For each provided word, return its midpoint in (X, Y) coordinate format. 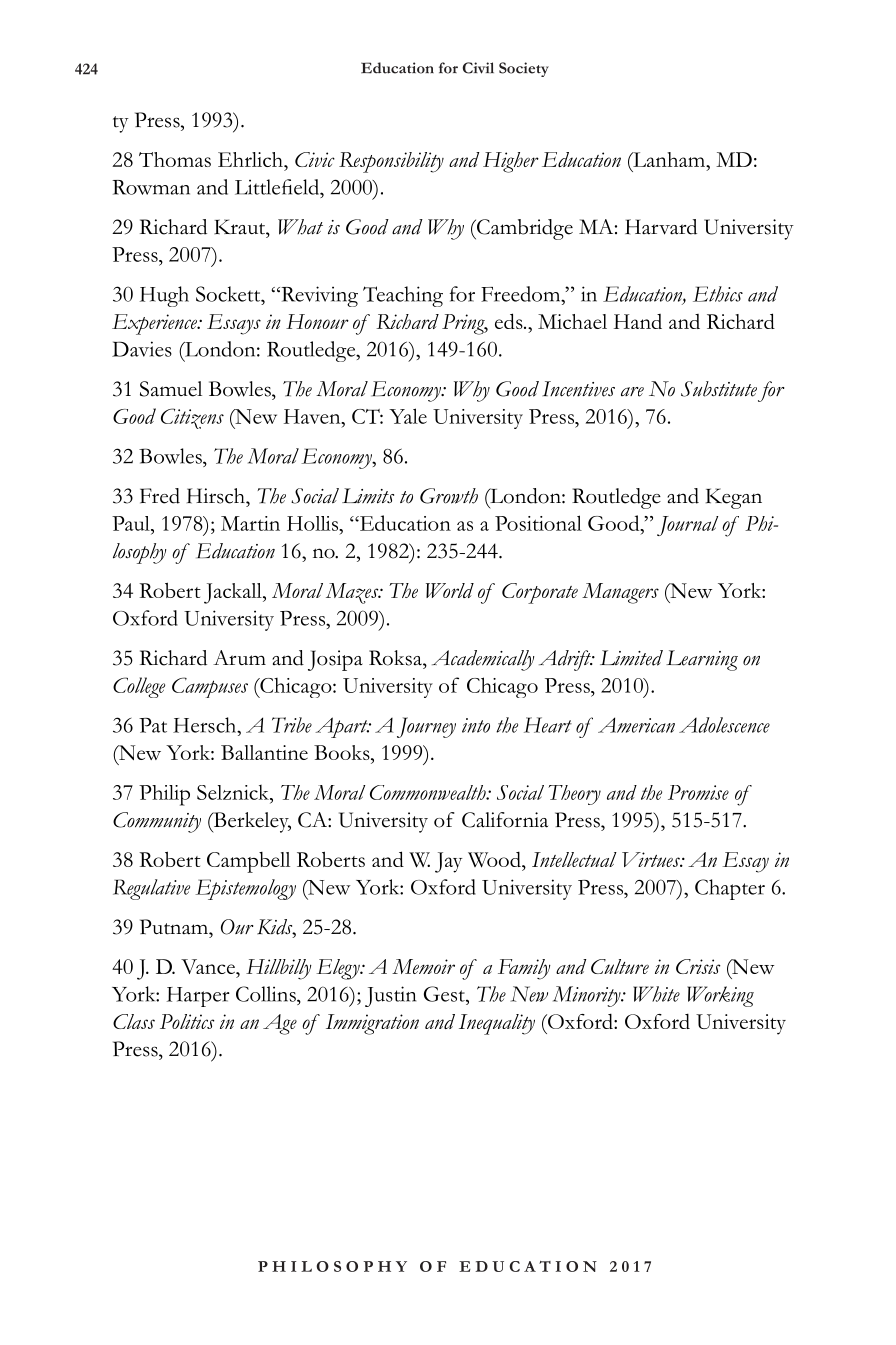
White (656, 994)
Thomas (175, 159)
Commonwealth (429, 792)
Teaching (403, 296)
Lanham (669, 161)
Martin (250, 523)
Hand (638, 321)
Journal (687, 526)
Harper (198, 997)
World (450, 590)
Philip (164, 795)
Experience (155, 324)
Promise (698, 792)
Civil (478, 68)
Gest (445, 994)
